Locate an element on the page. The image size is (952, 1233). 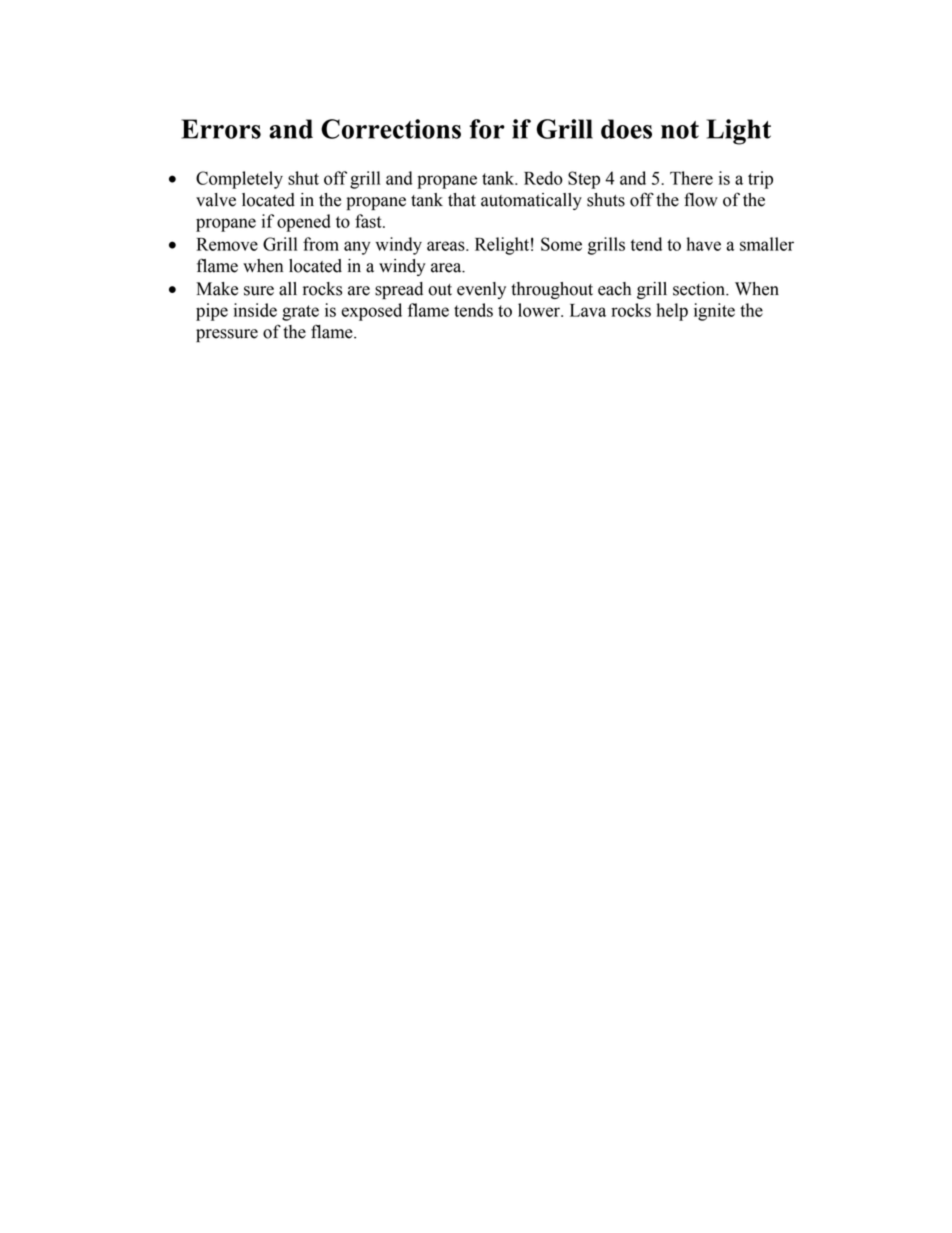
from is located at coordinates (321, 244).
